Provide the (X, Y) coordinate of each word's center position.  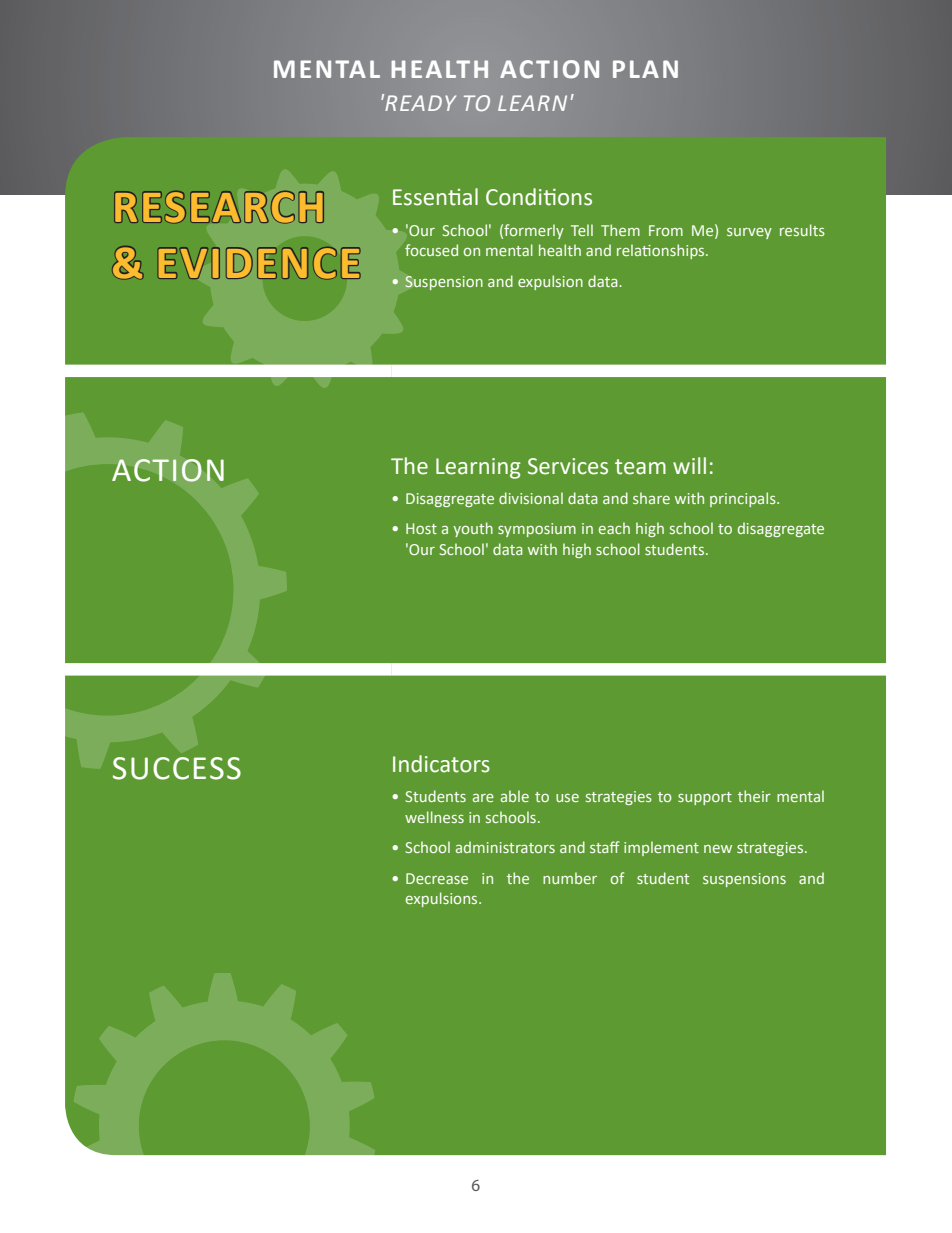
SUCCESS (177, 768)
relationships (662, 251)
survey (749, 233)
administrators (505, 847)
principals (744, 499)
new (718, 849)
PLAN (645, 69)
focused (431, 250)
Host (421, 528)
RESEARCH (219, 207)
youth (473, 529)
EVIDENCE (259, 263)
